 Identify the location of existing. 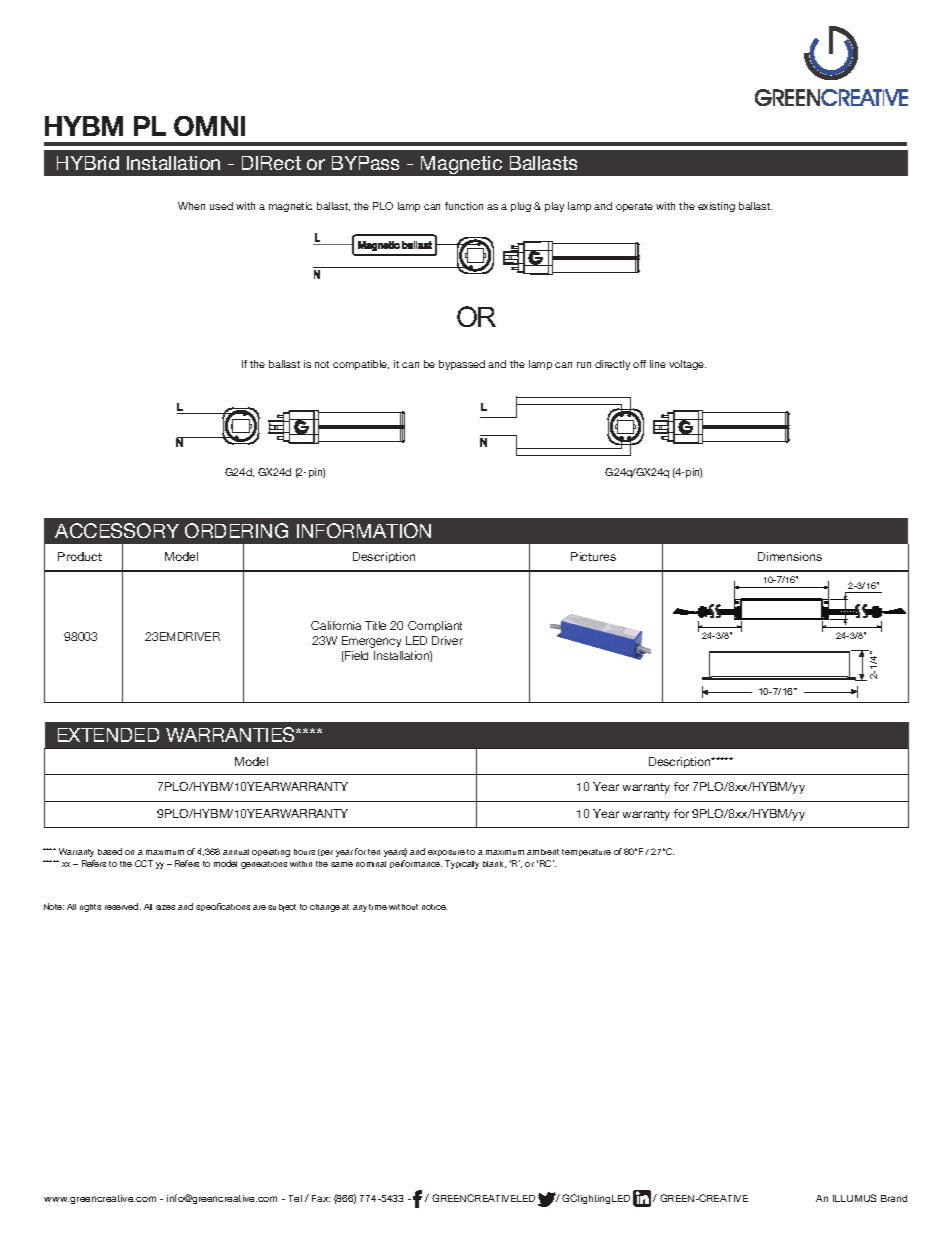
(716, 207).
